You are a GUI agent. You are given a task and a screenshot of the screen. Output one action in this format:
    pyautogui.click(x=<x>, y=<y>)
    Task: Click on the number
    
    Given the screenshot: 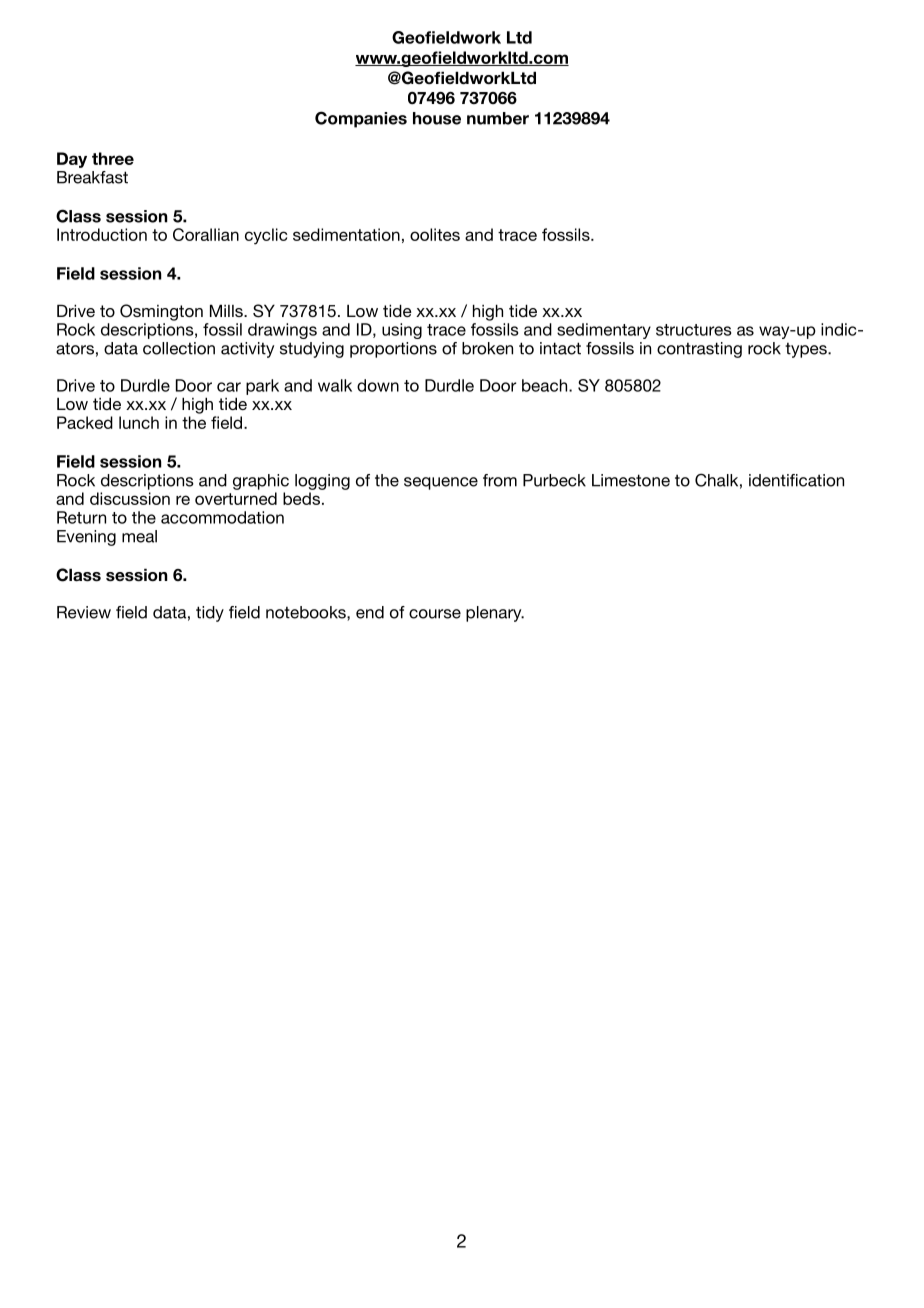 What is the action you would take?
    pyautogui.click(x=498, y=118)
